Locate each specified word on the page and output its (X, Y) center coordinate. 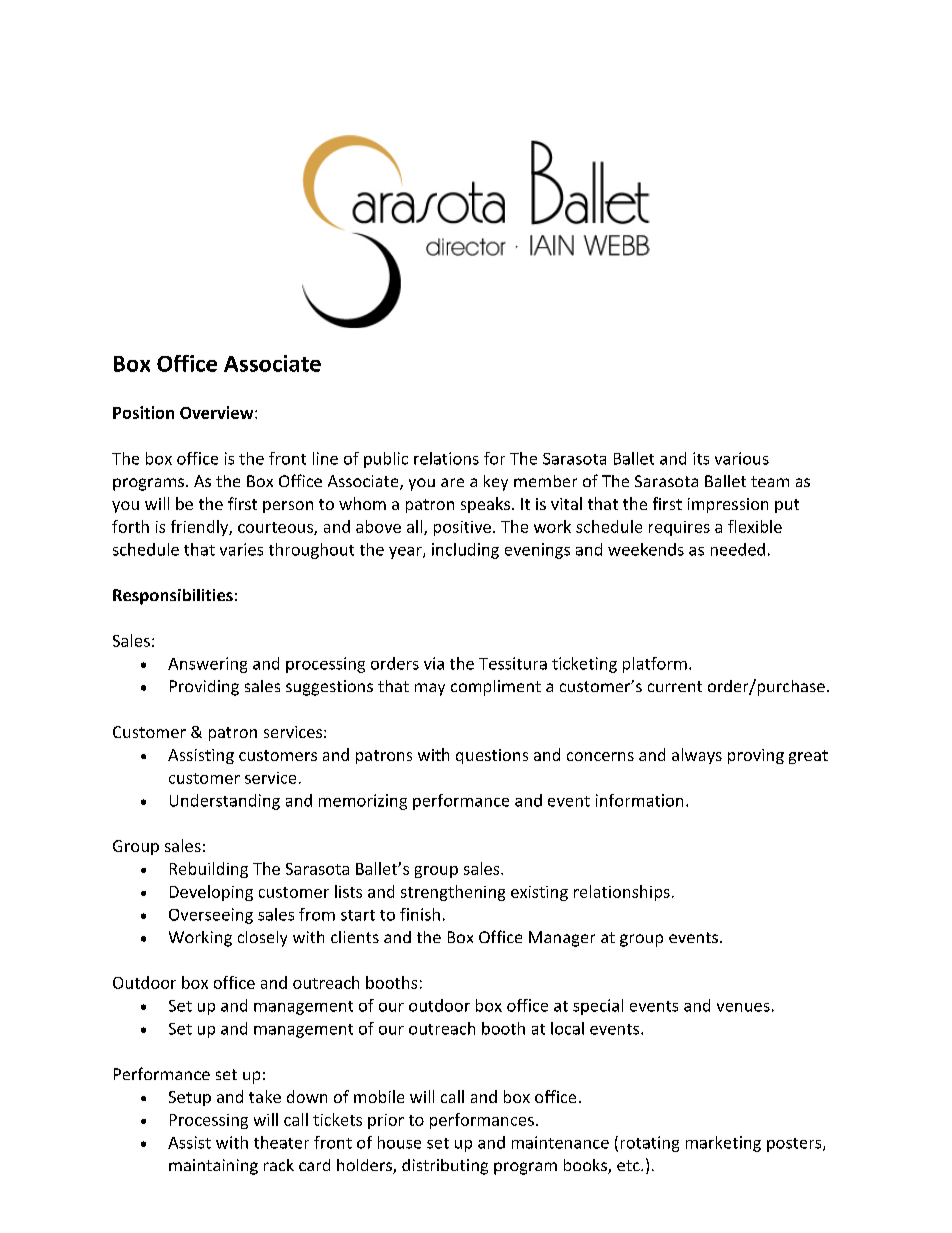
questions (492, 756)
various (742, 458)
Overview (218, 412)
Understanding (225, 802)
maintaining (213, 1167)
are (452, 482)
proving (756, 756)
